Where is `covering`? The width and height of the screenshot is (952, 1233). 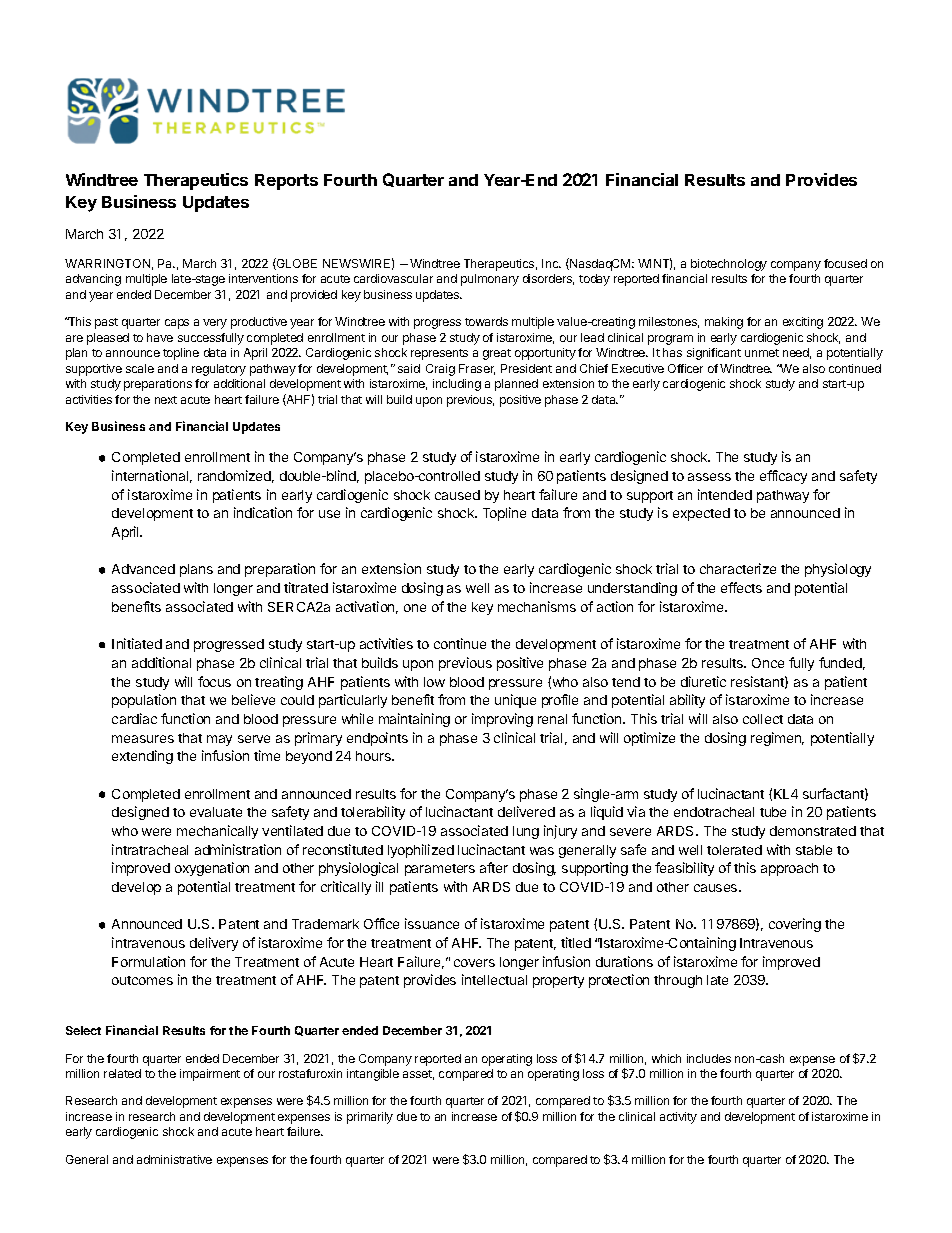 covering is located at coordinates (795, 925).
